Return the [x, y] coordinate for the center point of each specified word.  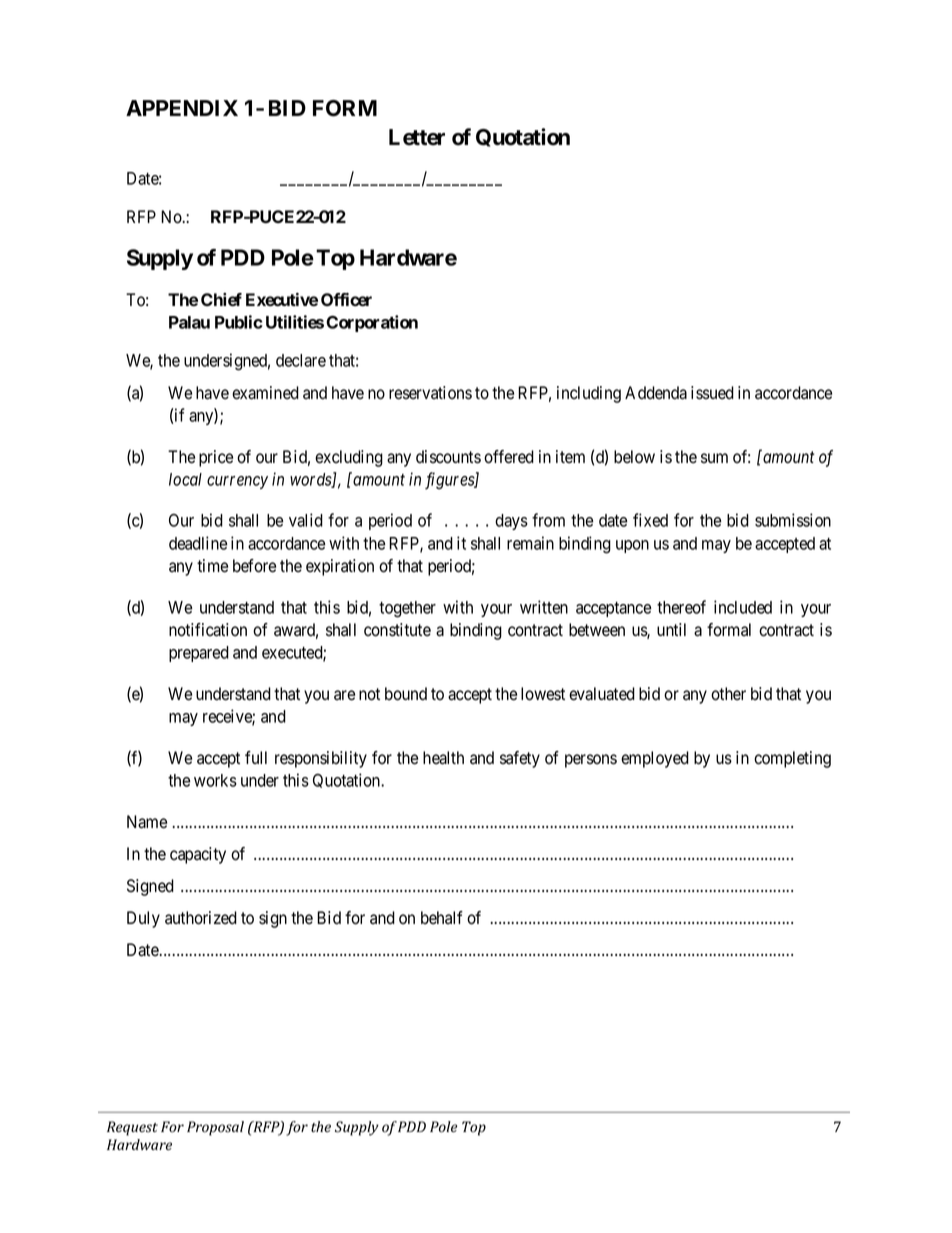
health [443, 758]
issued [712, 393]
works [215, 780]
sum [714, 458]
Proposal [215, 1128]
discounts [448, 457]
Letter [417, 137]
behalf [442, 918]
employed [655, 759]
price [216, 458]
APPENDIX [182, 108]
